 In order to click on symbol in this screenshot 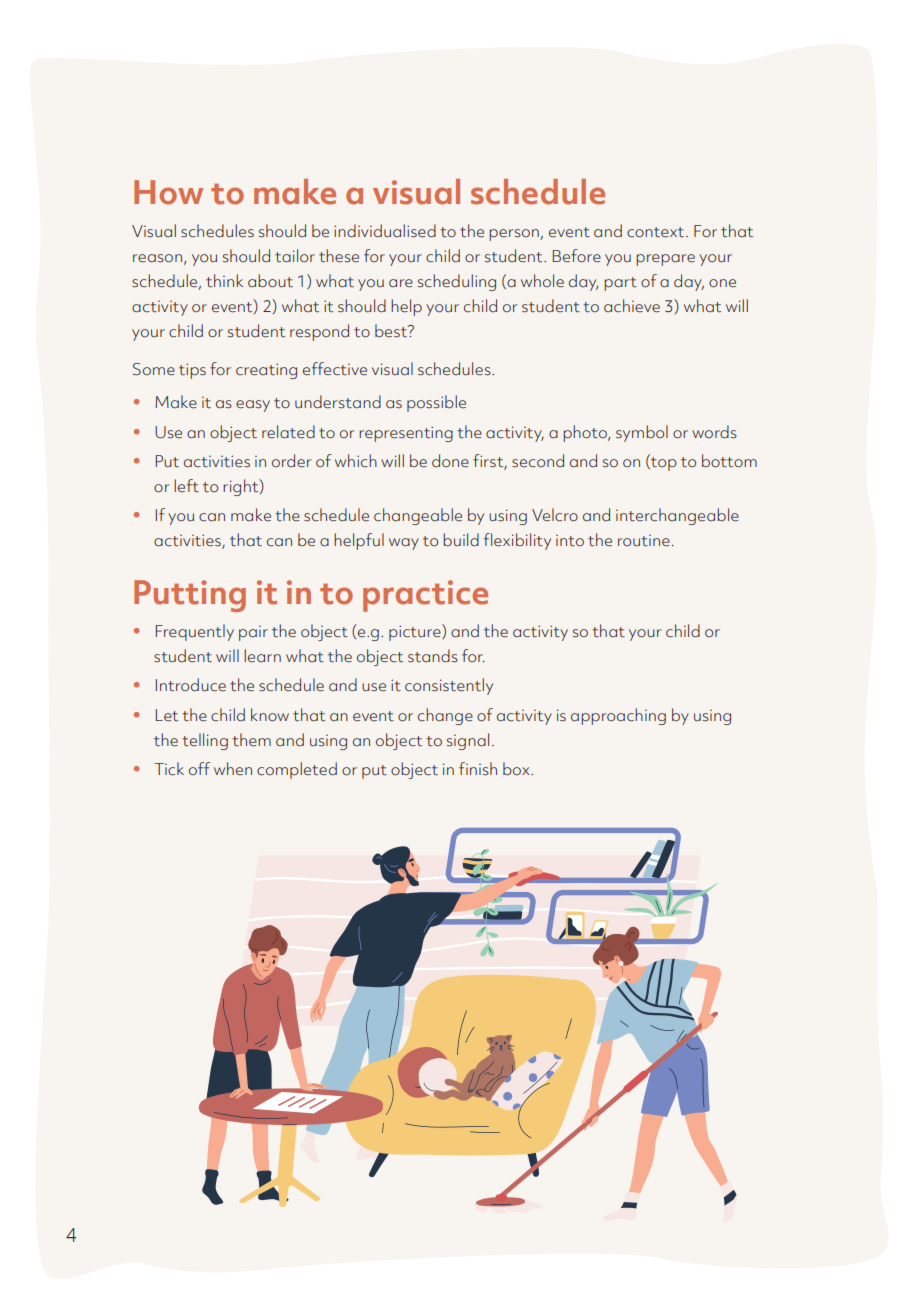, I will do `click(642, 433)`.
